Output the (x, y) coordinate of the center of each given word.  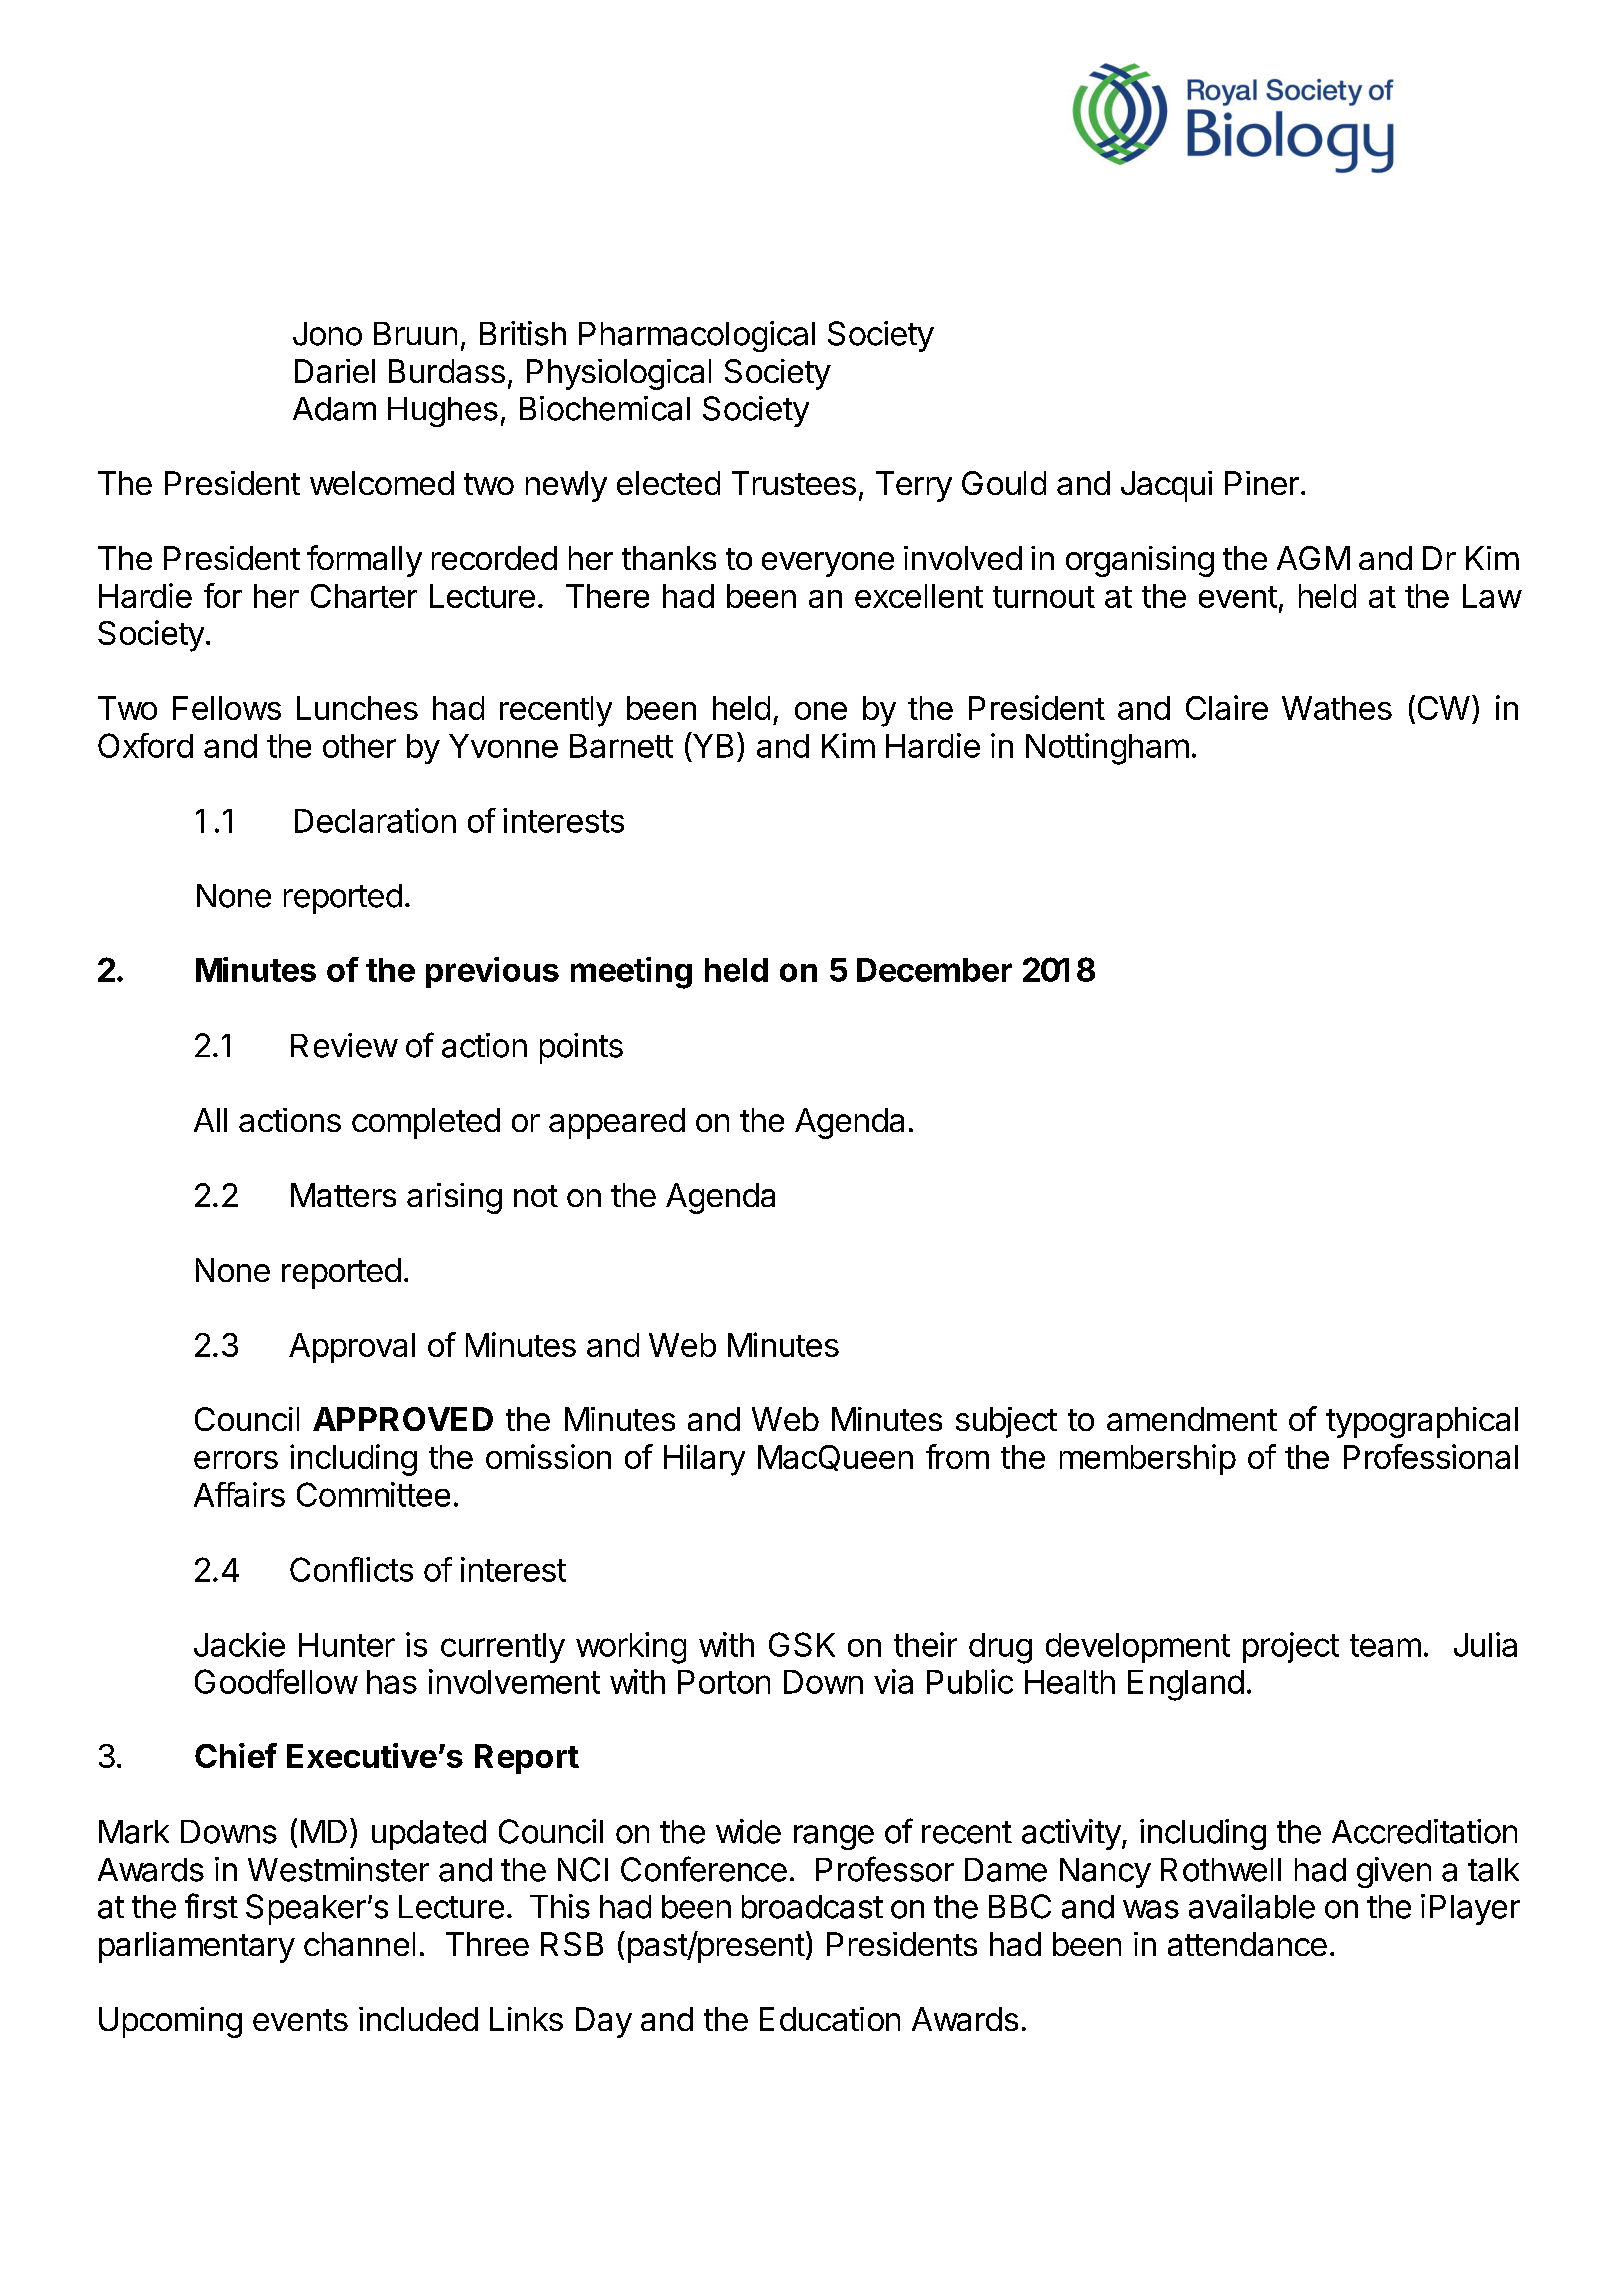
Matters (343, 1195)
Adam (334, 409)
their (925, 1644)
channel (359, 1944)
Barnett (621, 746)
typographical (1422, 1422)
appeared (617, 1123)
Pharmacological (697, 336)
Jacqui (1166, 486)
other (359, 746)
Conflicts (351, 1569)
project (1291, 1647)
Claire (1227, 707)
